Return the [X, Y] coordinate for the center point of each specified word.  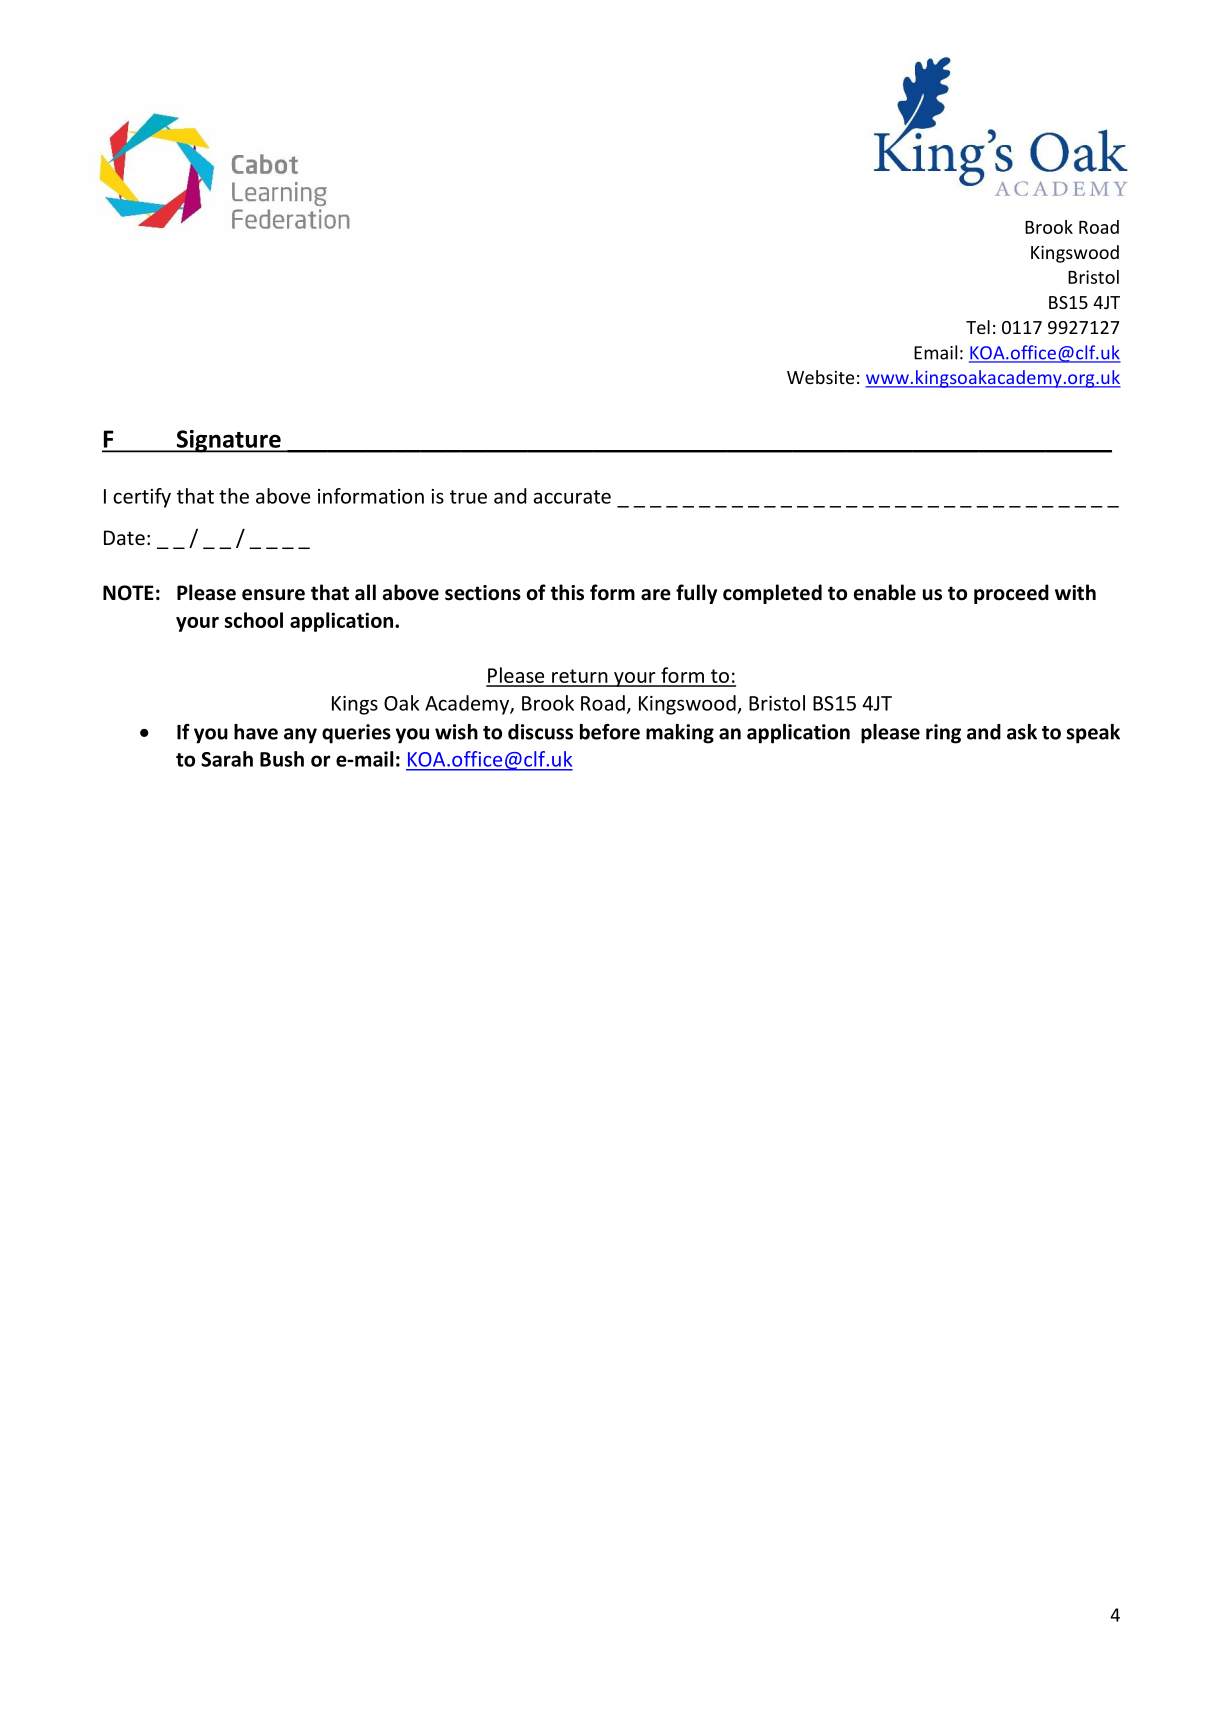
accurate [572, 497]
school [254, 620]
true [468, 497]
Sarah [227, 759]
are [656, 595]
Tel [978, 327]
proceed [1011, 594]
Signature [228, 441]
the [234, 496]
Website [820, 377]
